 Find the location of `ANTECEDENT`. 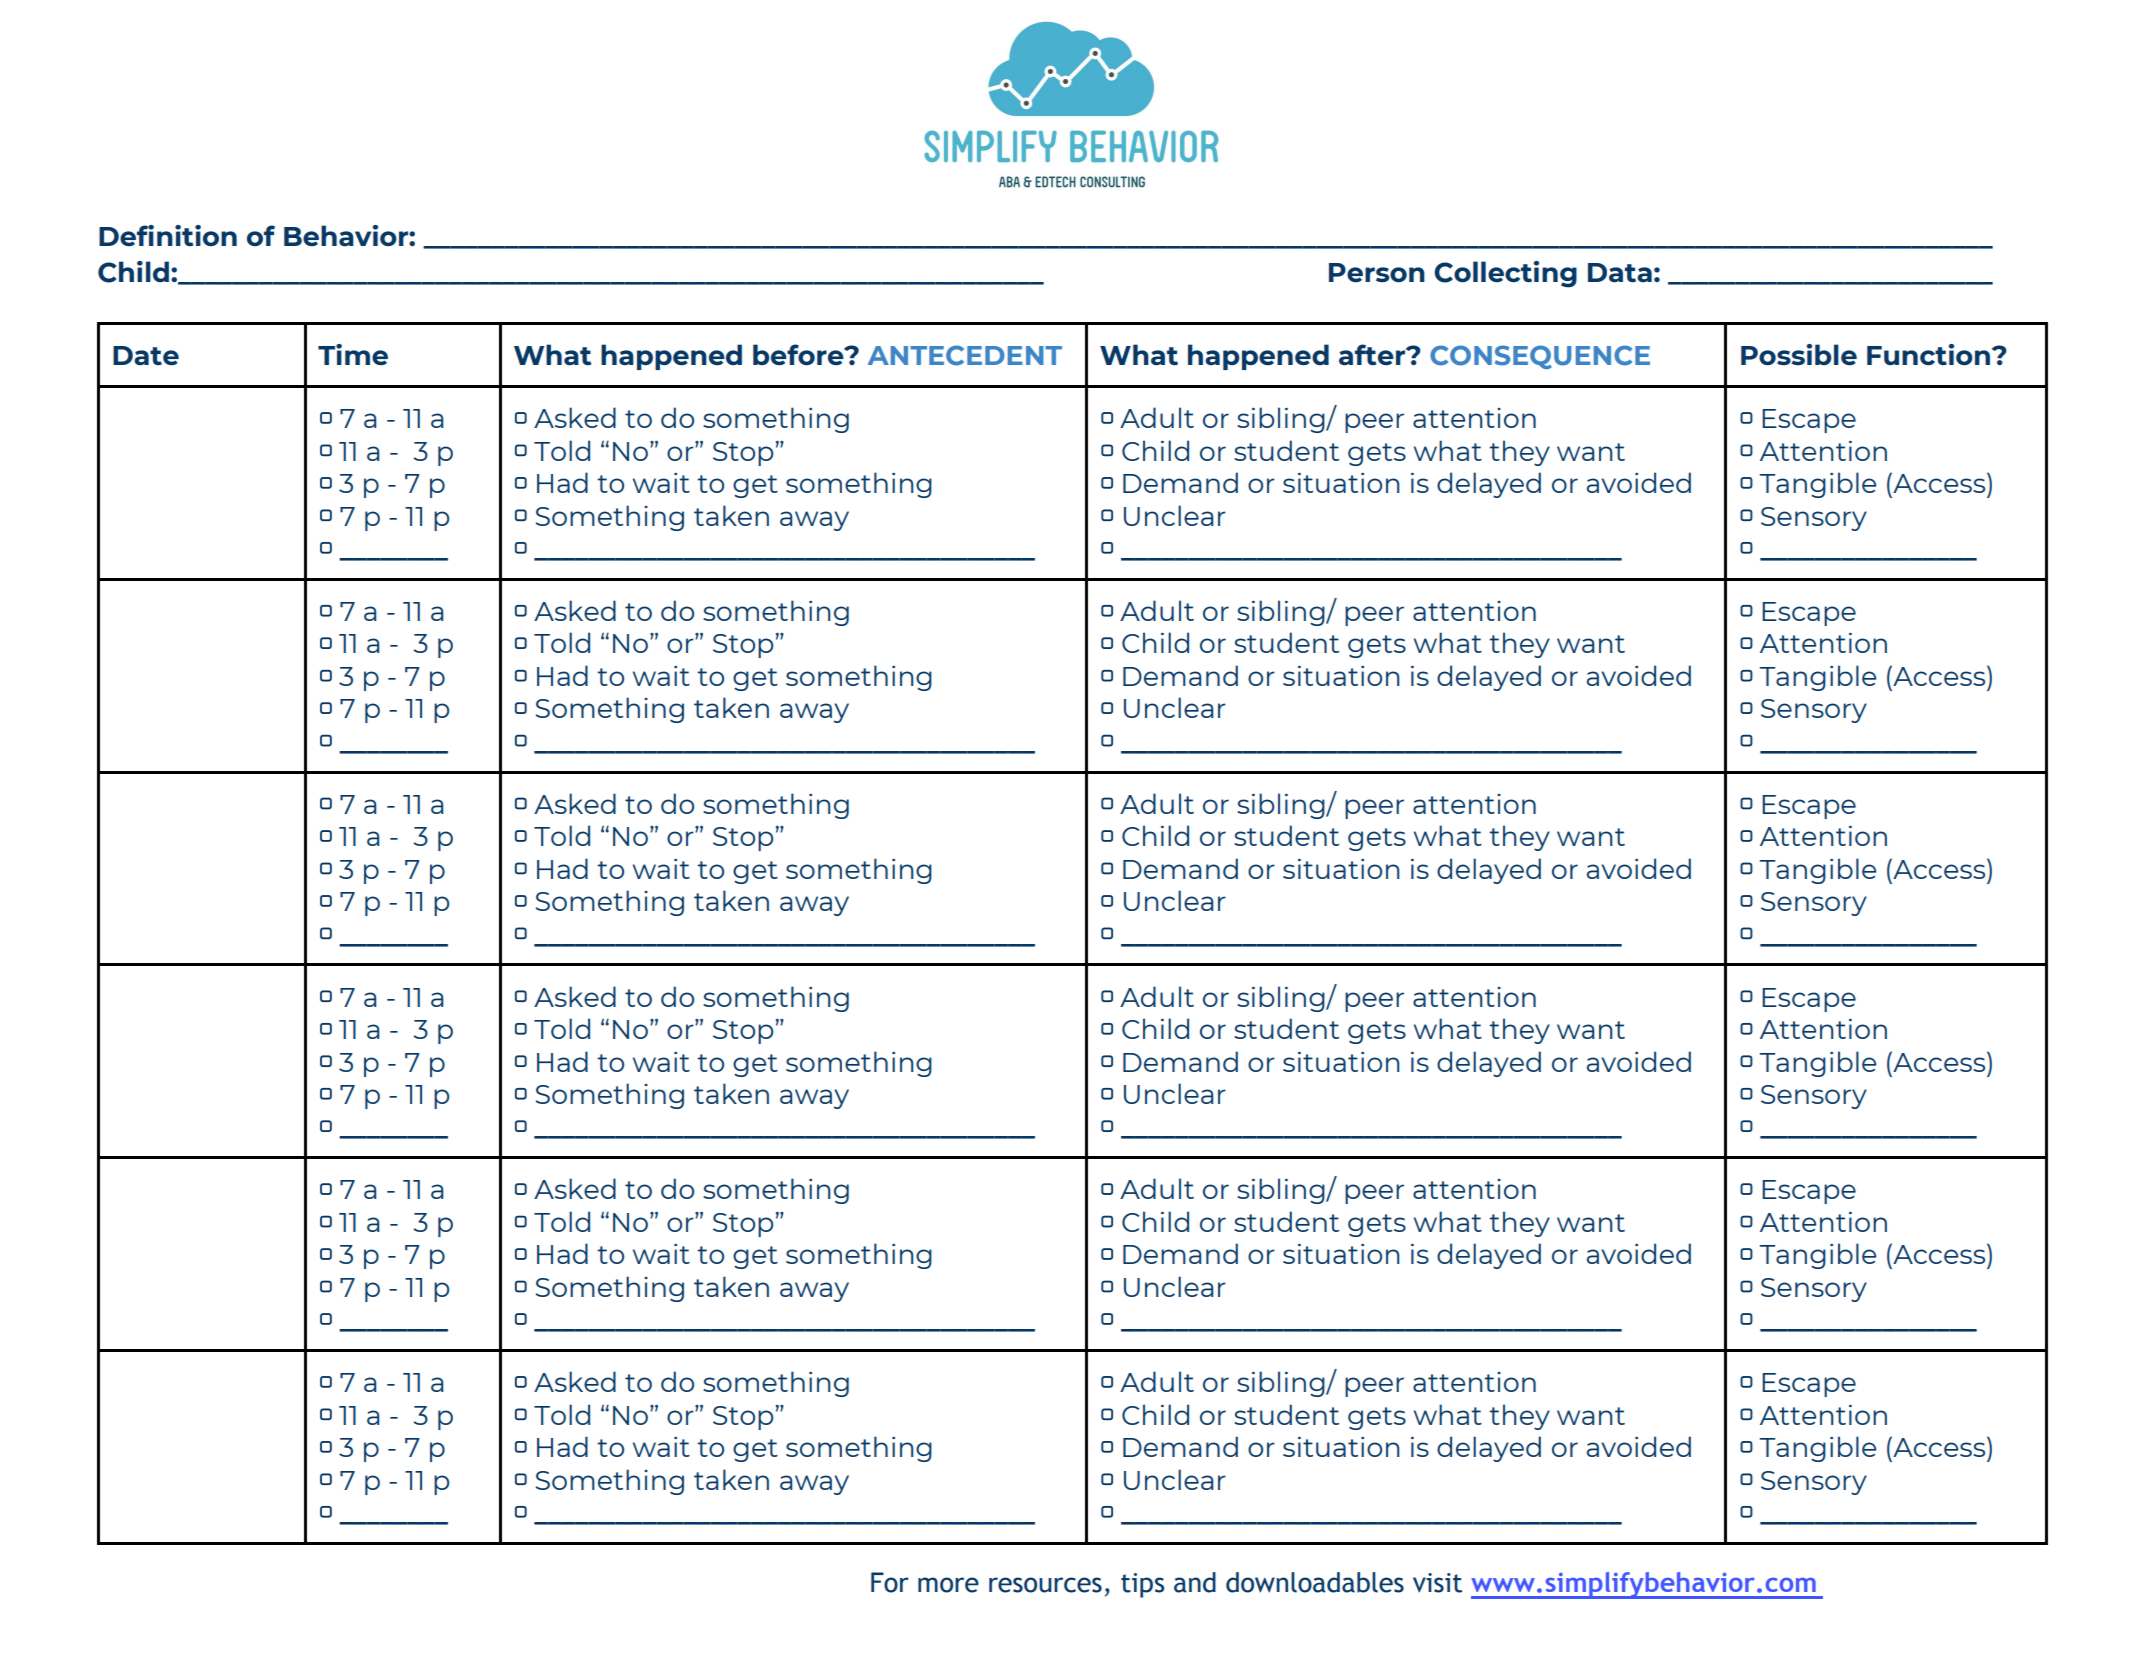

ANTECEDENT is located at coordinates (965, 355).
